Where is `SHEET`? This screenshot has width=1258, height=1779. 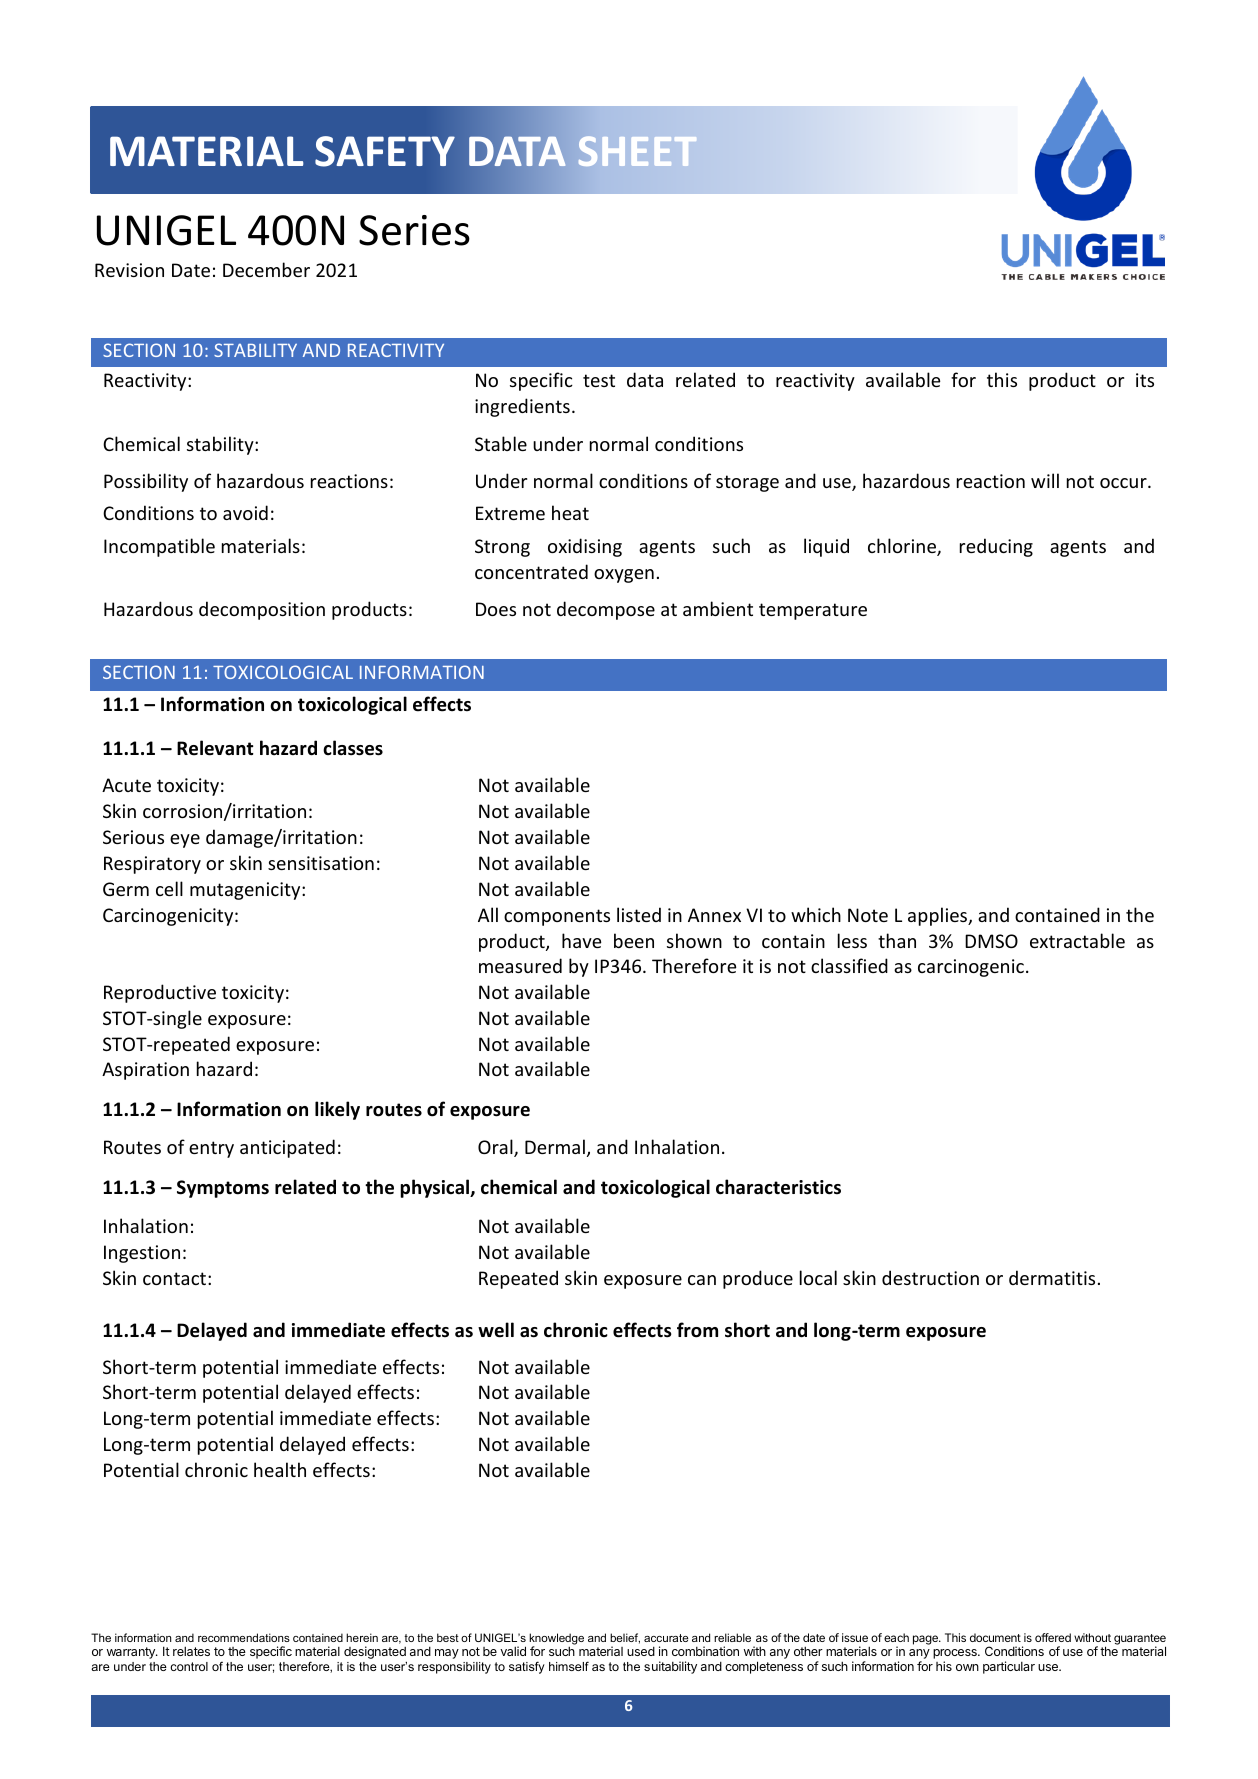 SHEET is located at coordinates (637, 151).
